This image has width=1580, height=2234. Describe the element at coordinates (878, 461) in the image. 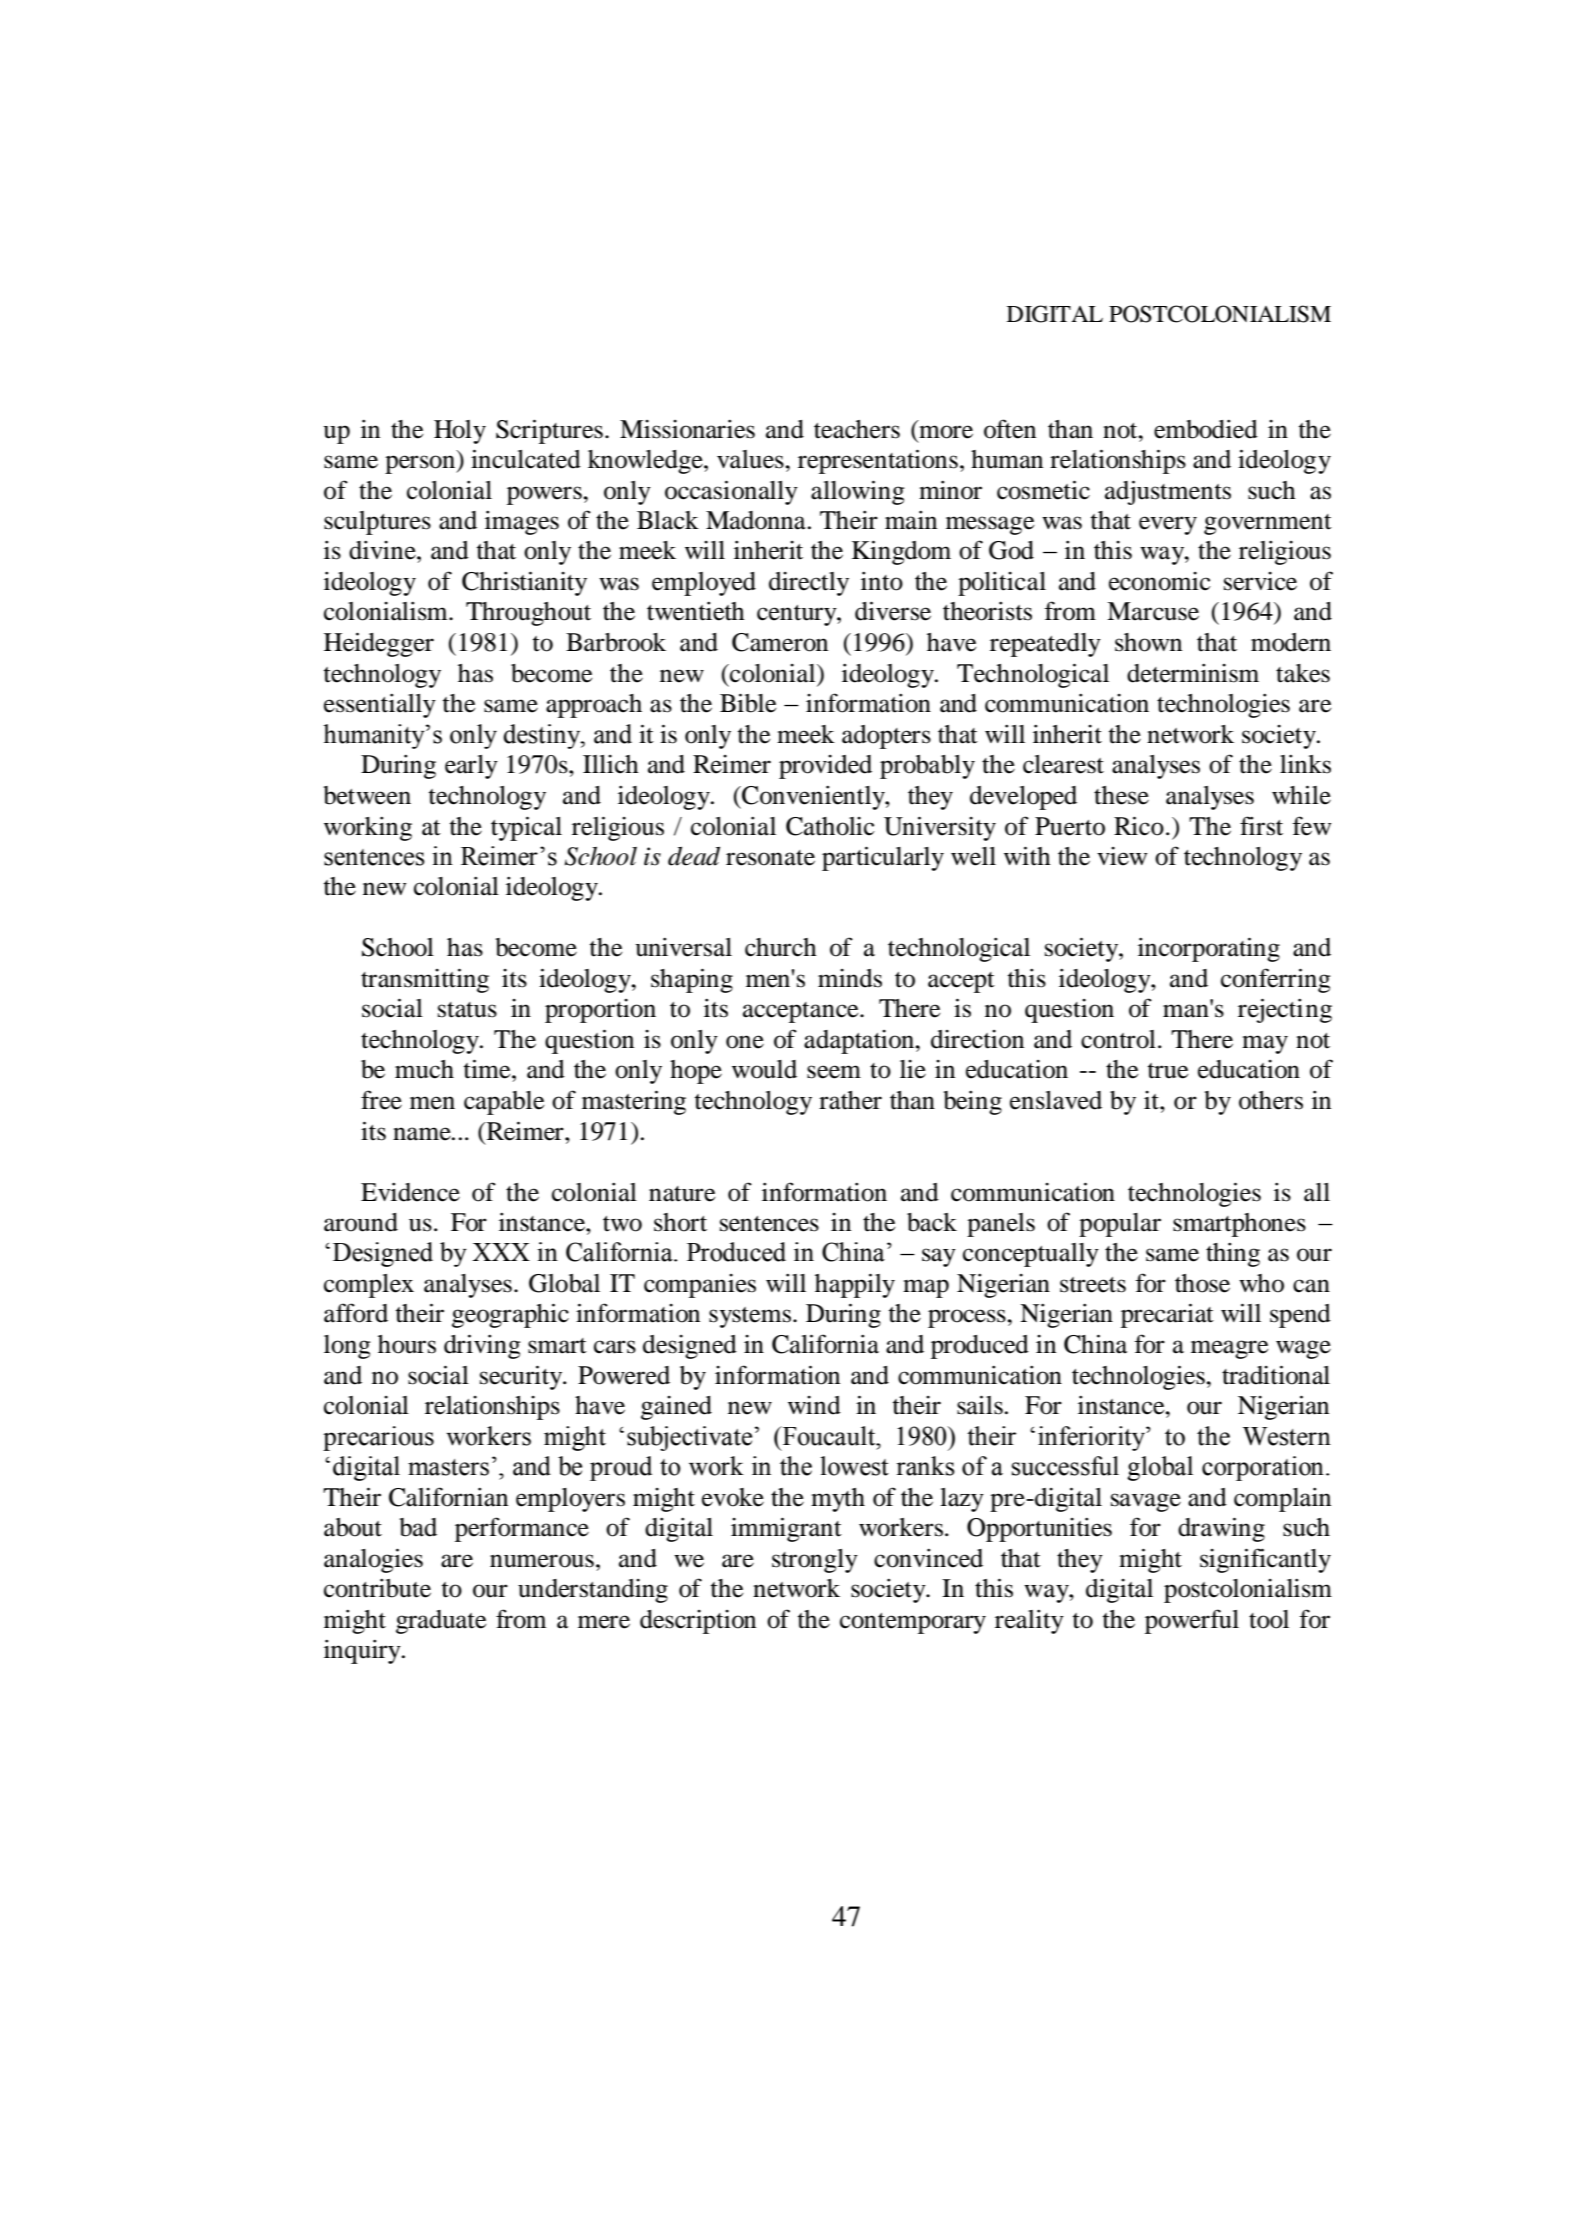

I see `representations` at that location.
